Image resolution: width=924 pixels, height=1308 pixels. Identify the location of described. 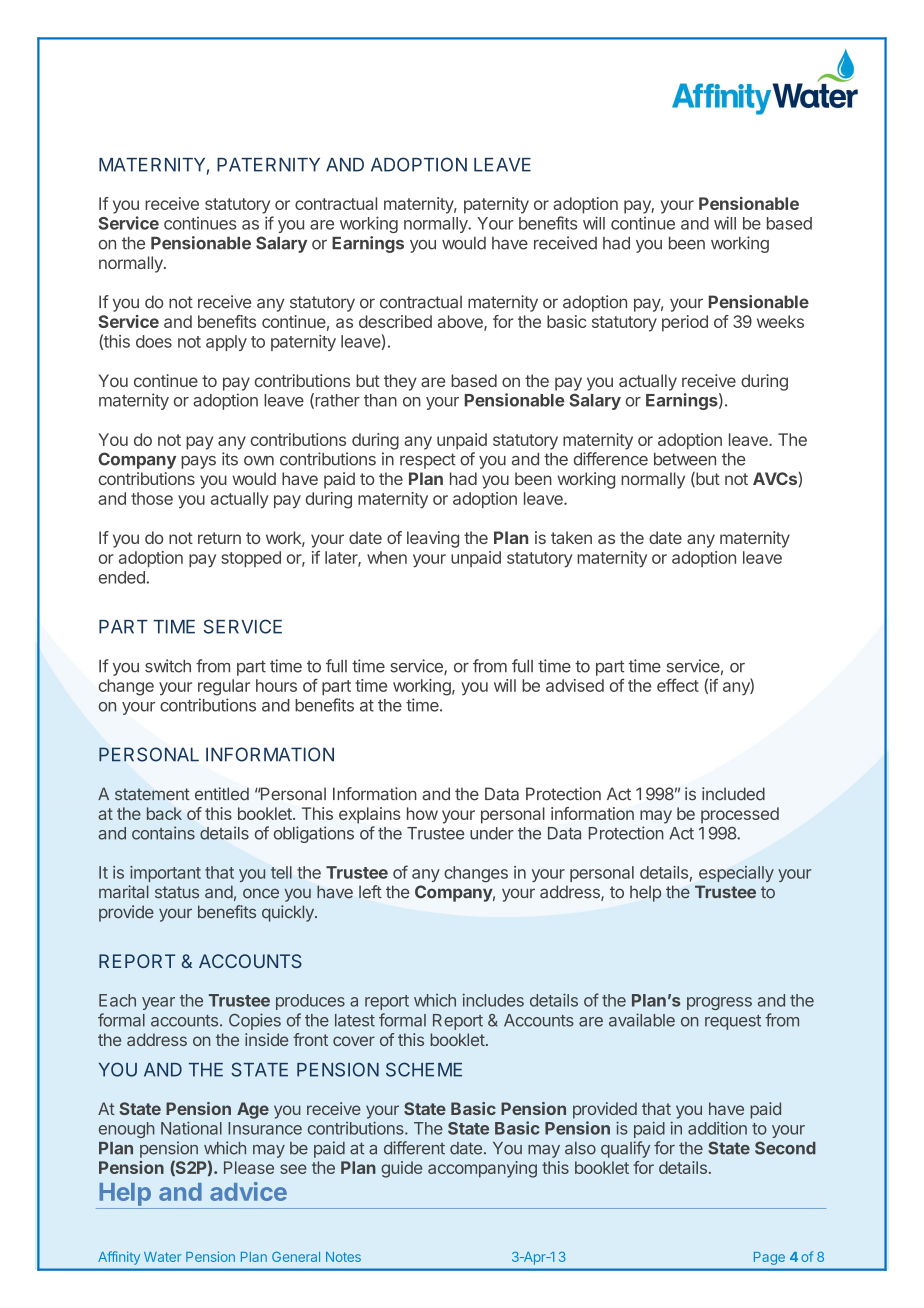
(395, 321).
